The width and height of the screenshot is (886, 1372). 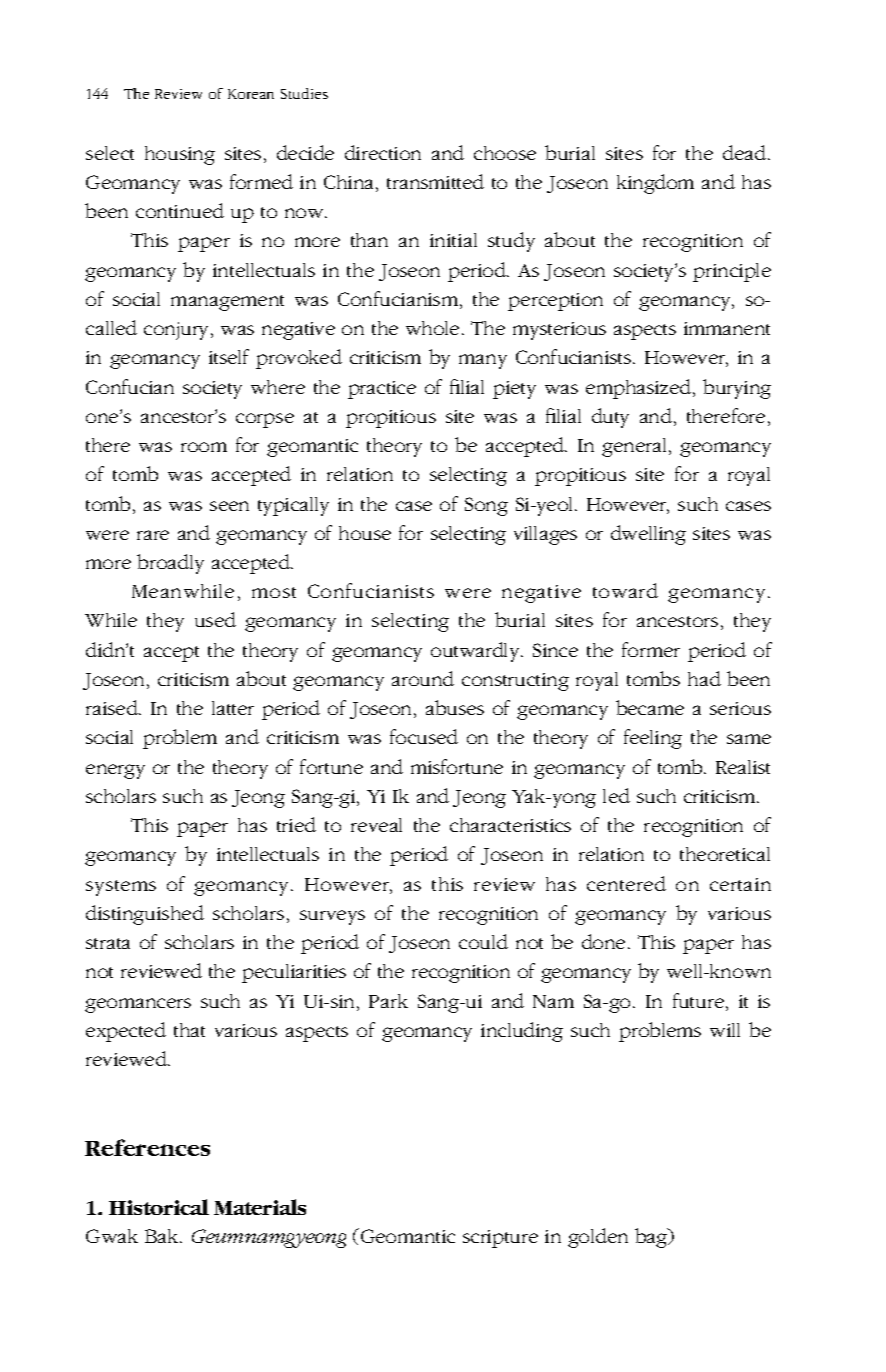 I want to click on latter, so click(x=233, y=708).
